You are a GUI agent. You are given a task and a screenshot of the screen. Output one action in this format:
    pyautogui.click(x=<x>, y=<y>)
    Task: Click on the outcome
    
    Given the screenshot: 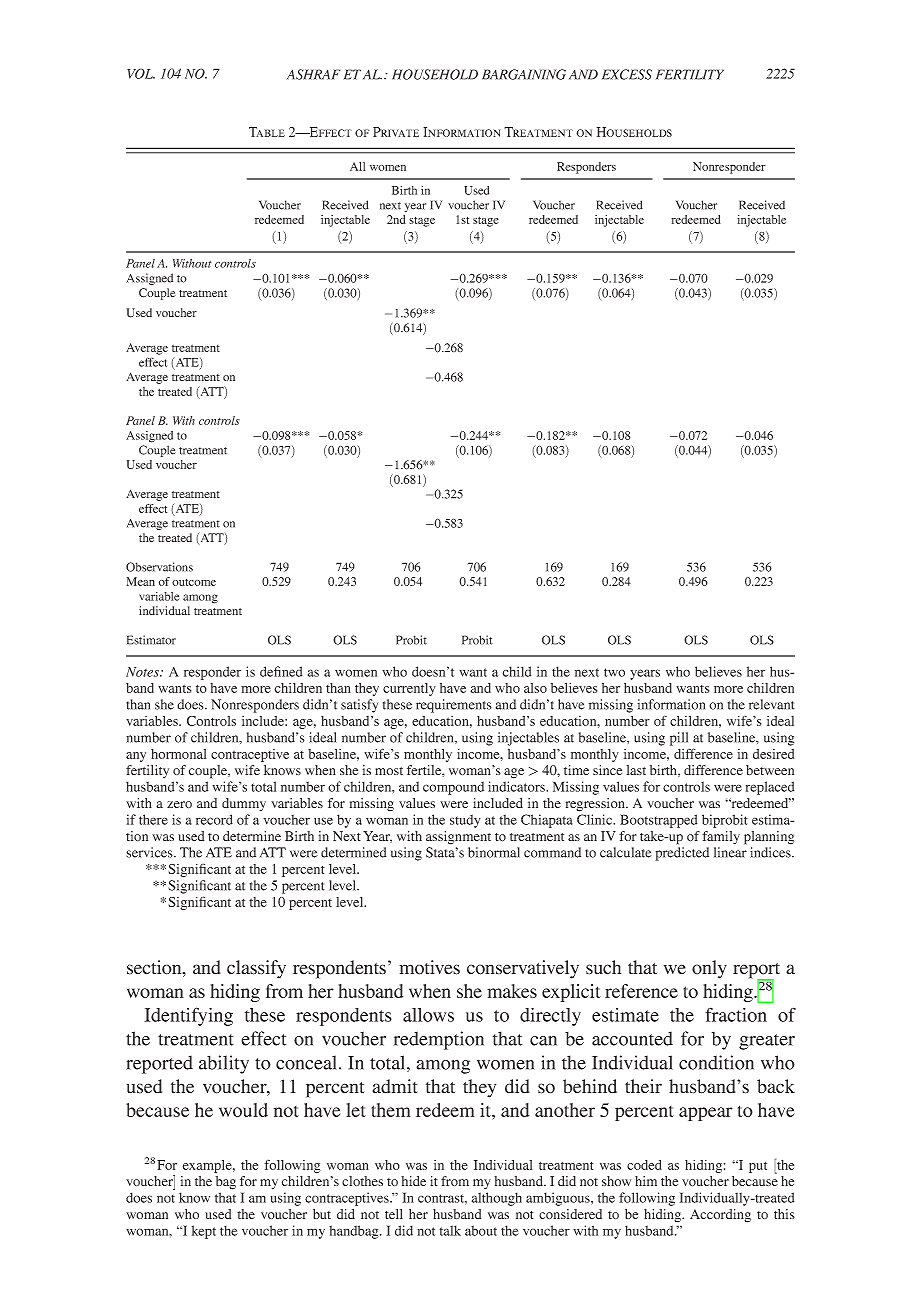 What is the action you would take?
    pyautogui.click(x=194, y=582)
